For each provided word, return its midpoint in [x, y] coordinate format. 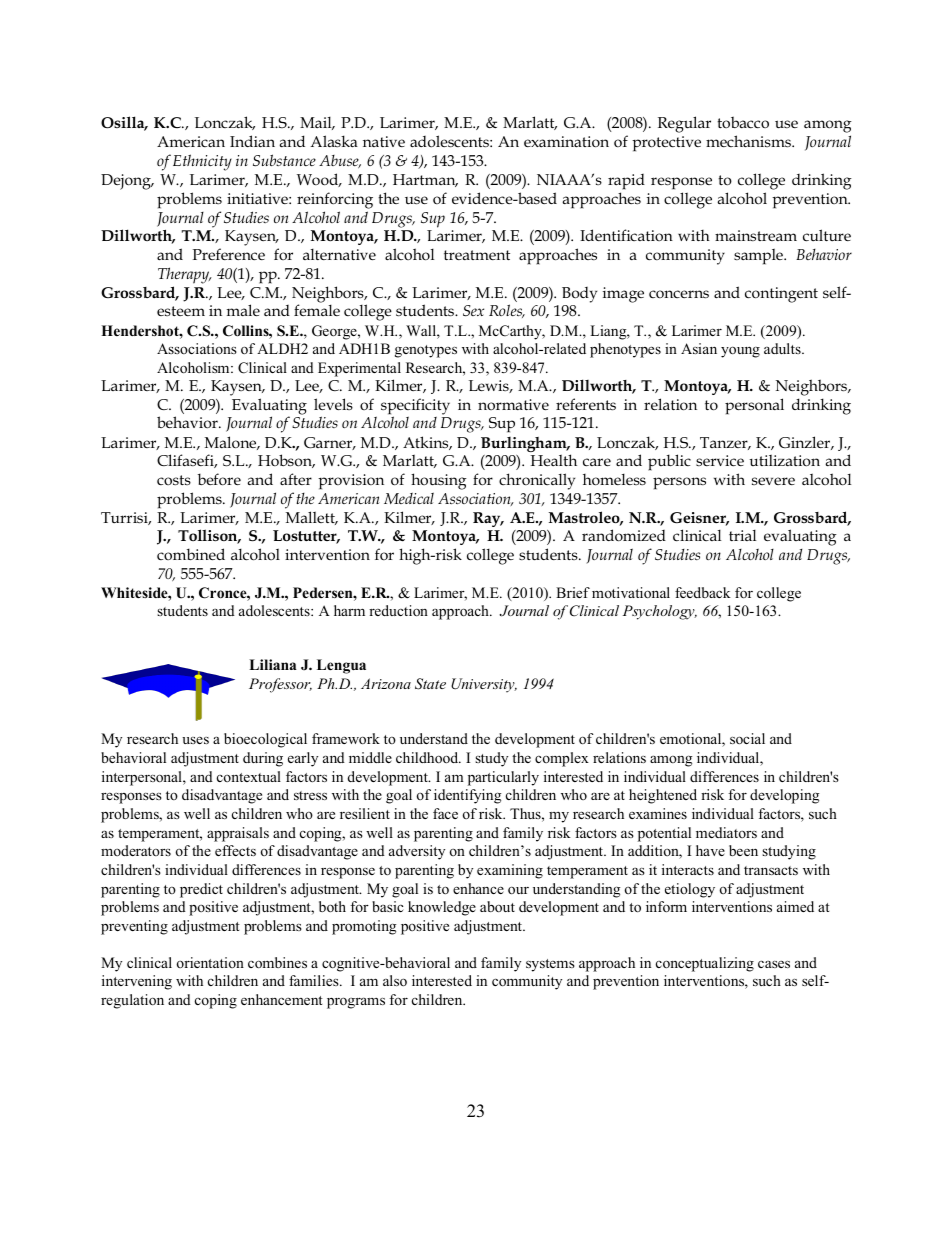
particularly [503, 778]
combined [191, 554]
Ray [488, 519]
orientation [210, 962]
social [747, 738]
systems [550, 965]
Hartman [425, 180]
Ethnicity [202, 162]
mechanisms [750, 141]
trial [742, 535]
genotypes [426, 351]
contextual [249, 776]
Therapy [185, 275]
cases [774, 964]
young [740, 352]
